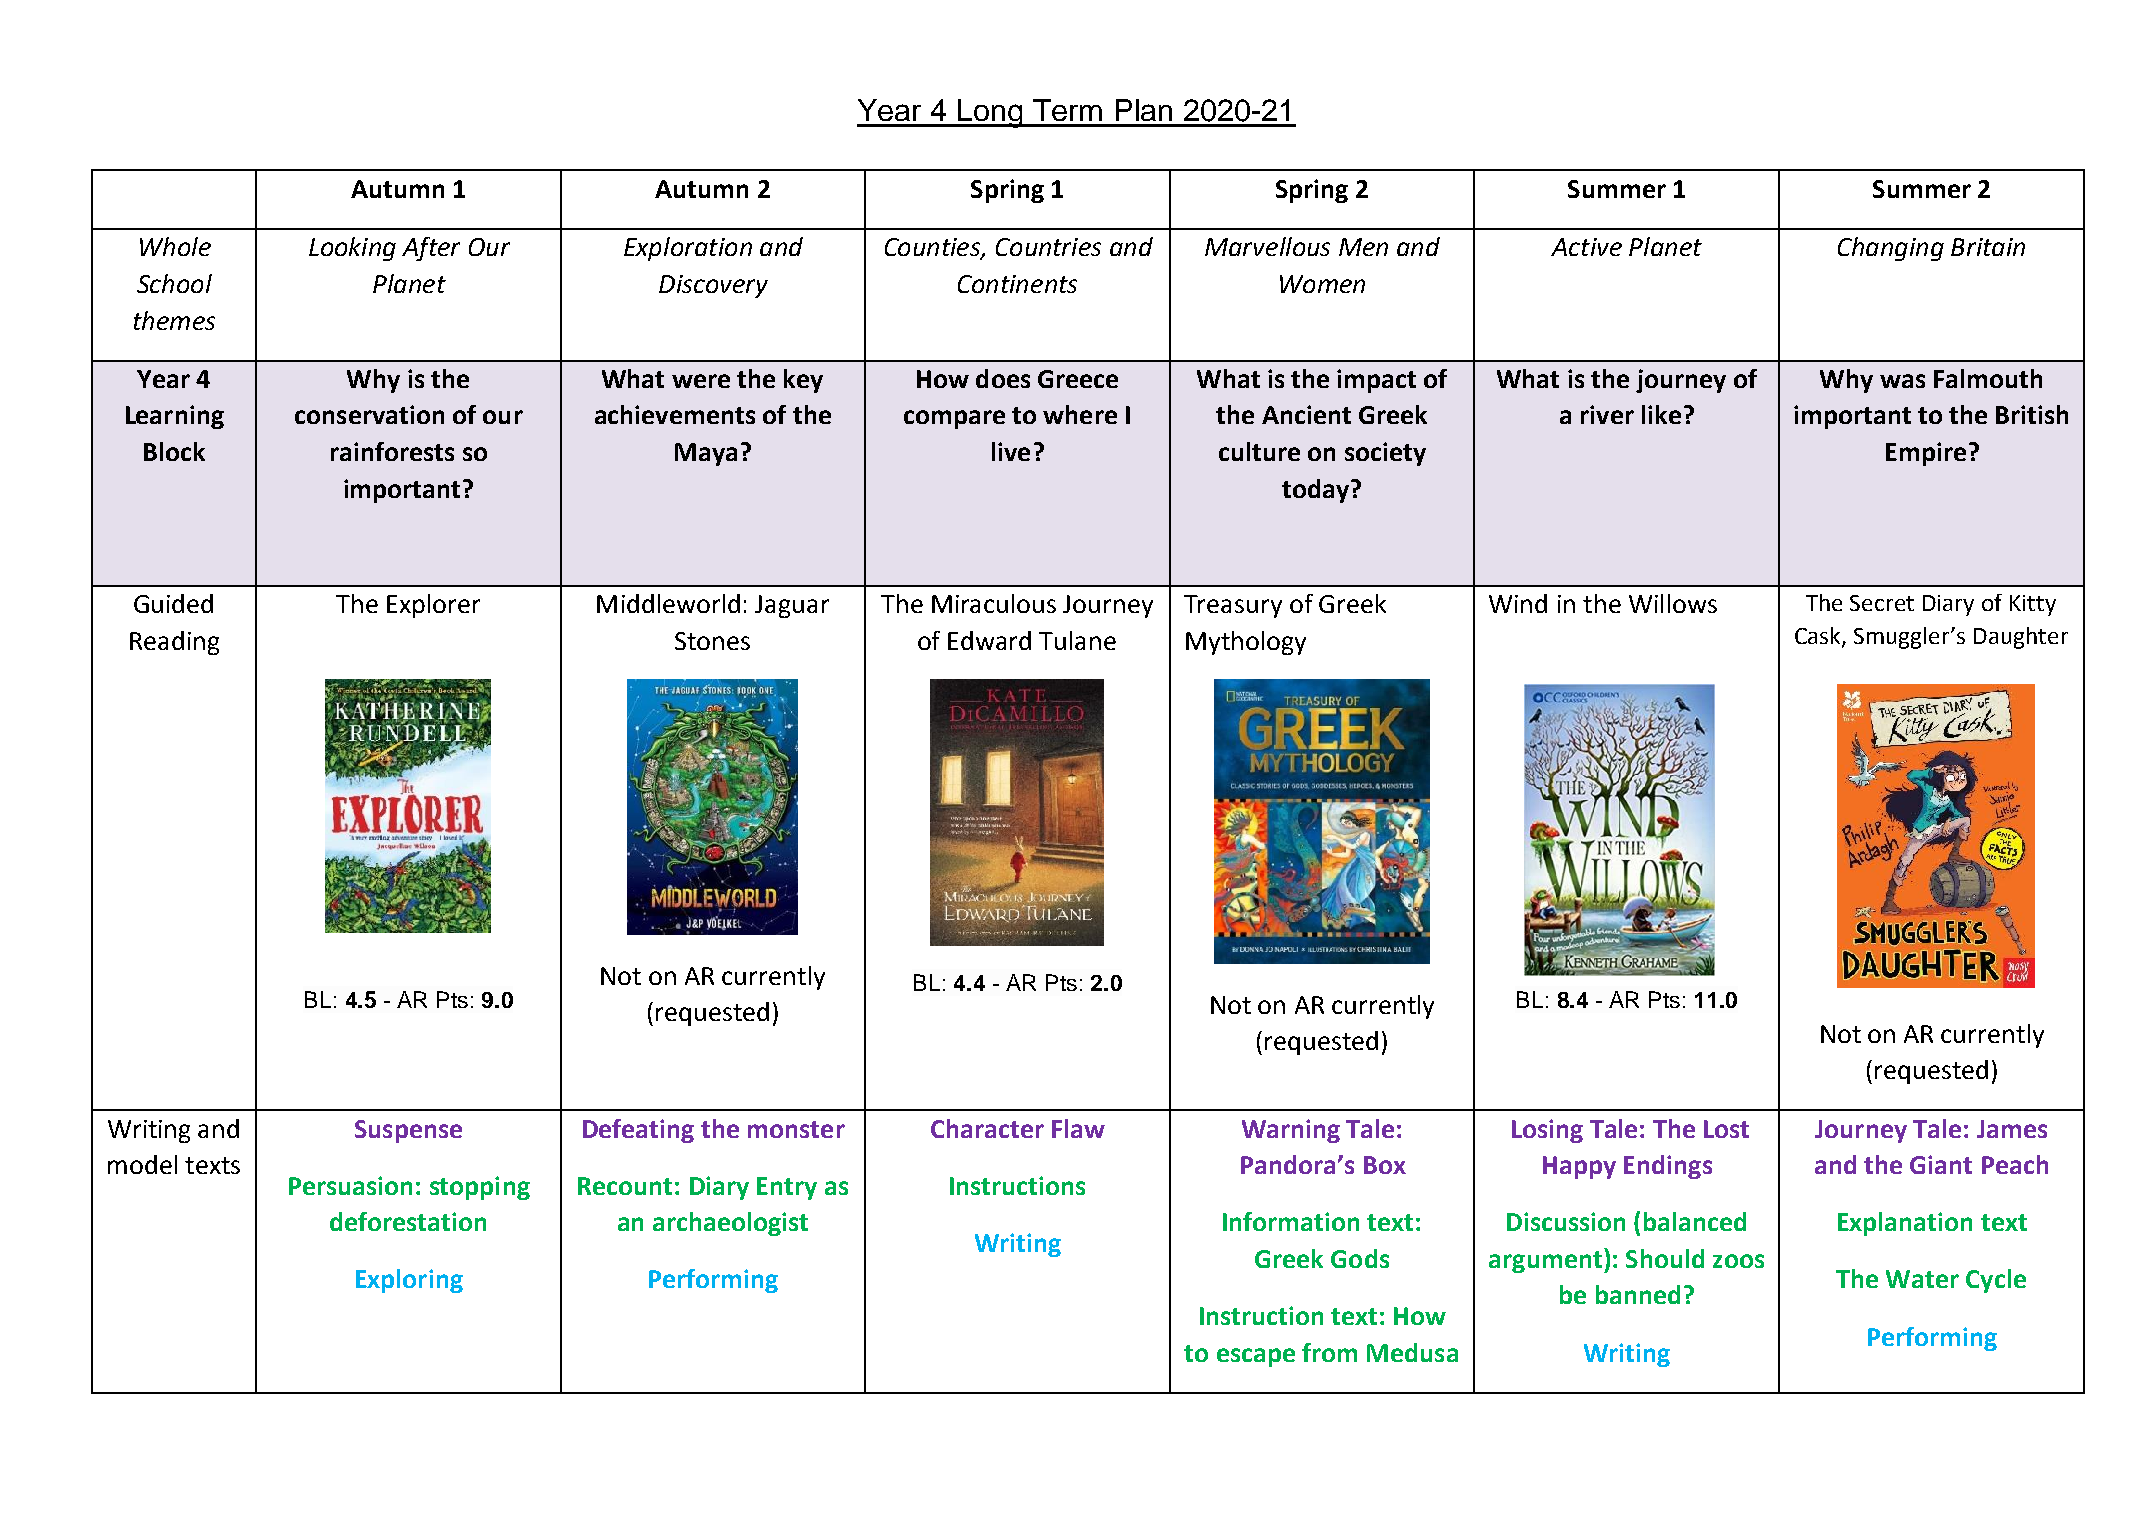  What do you see at coordinates (409, 1281) in the screenshot?
I see `Exploring` at bounding box center [409, 1281].
